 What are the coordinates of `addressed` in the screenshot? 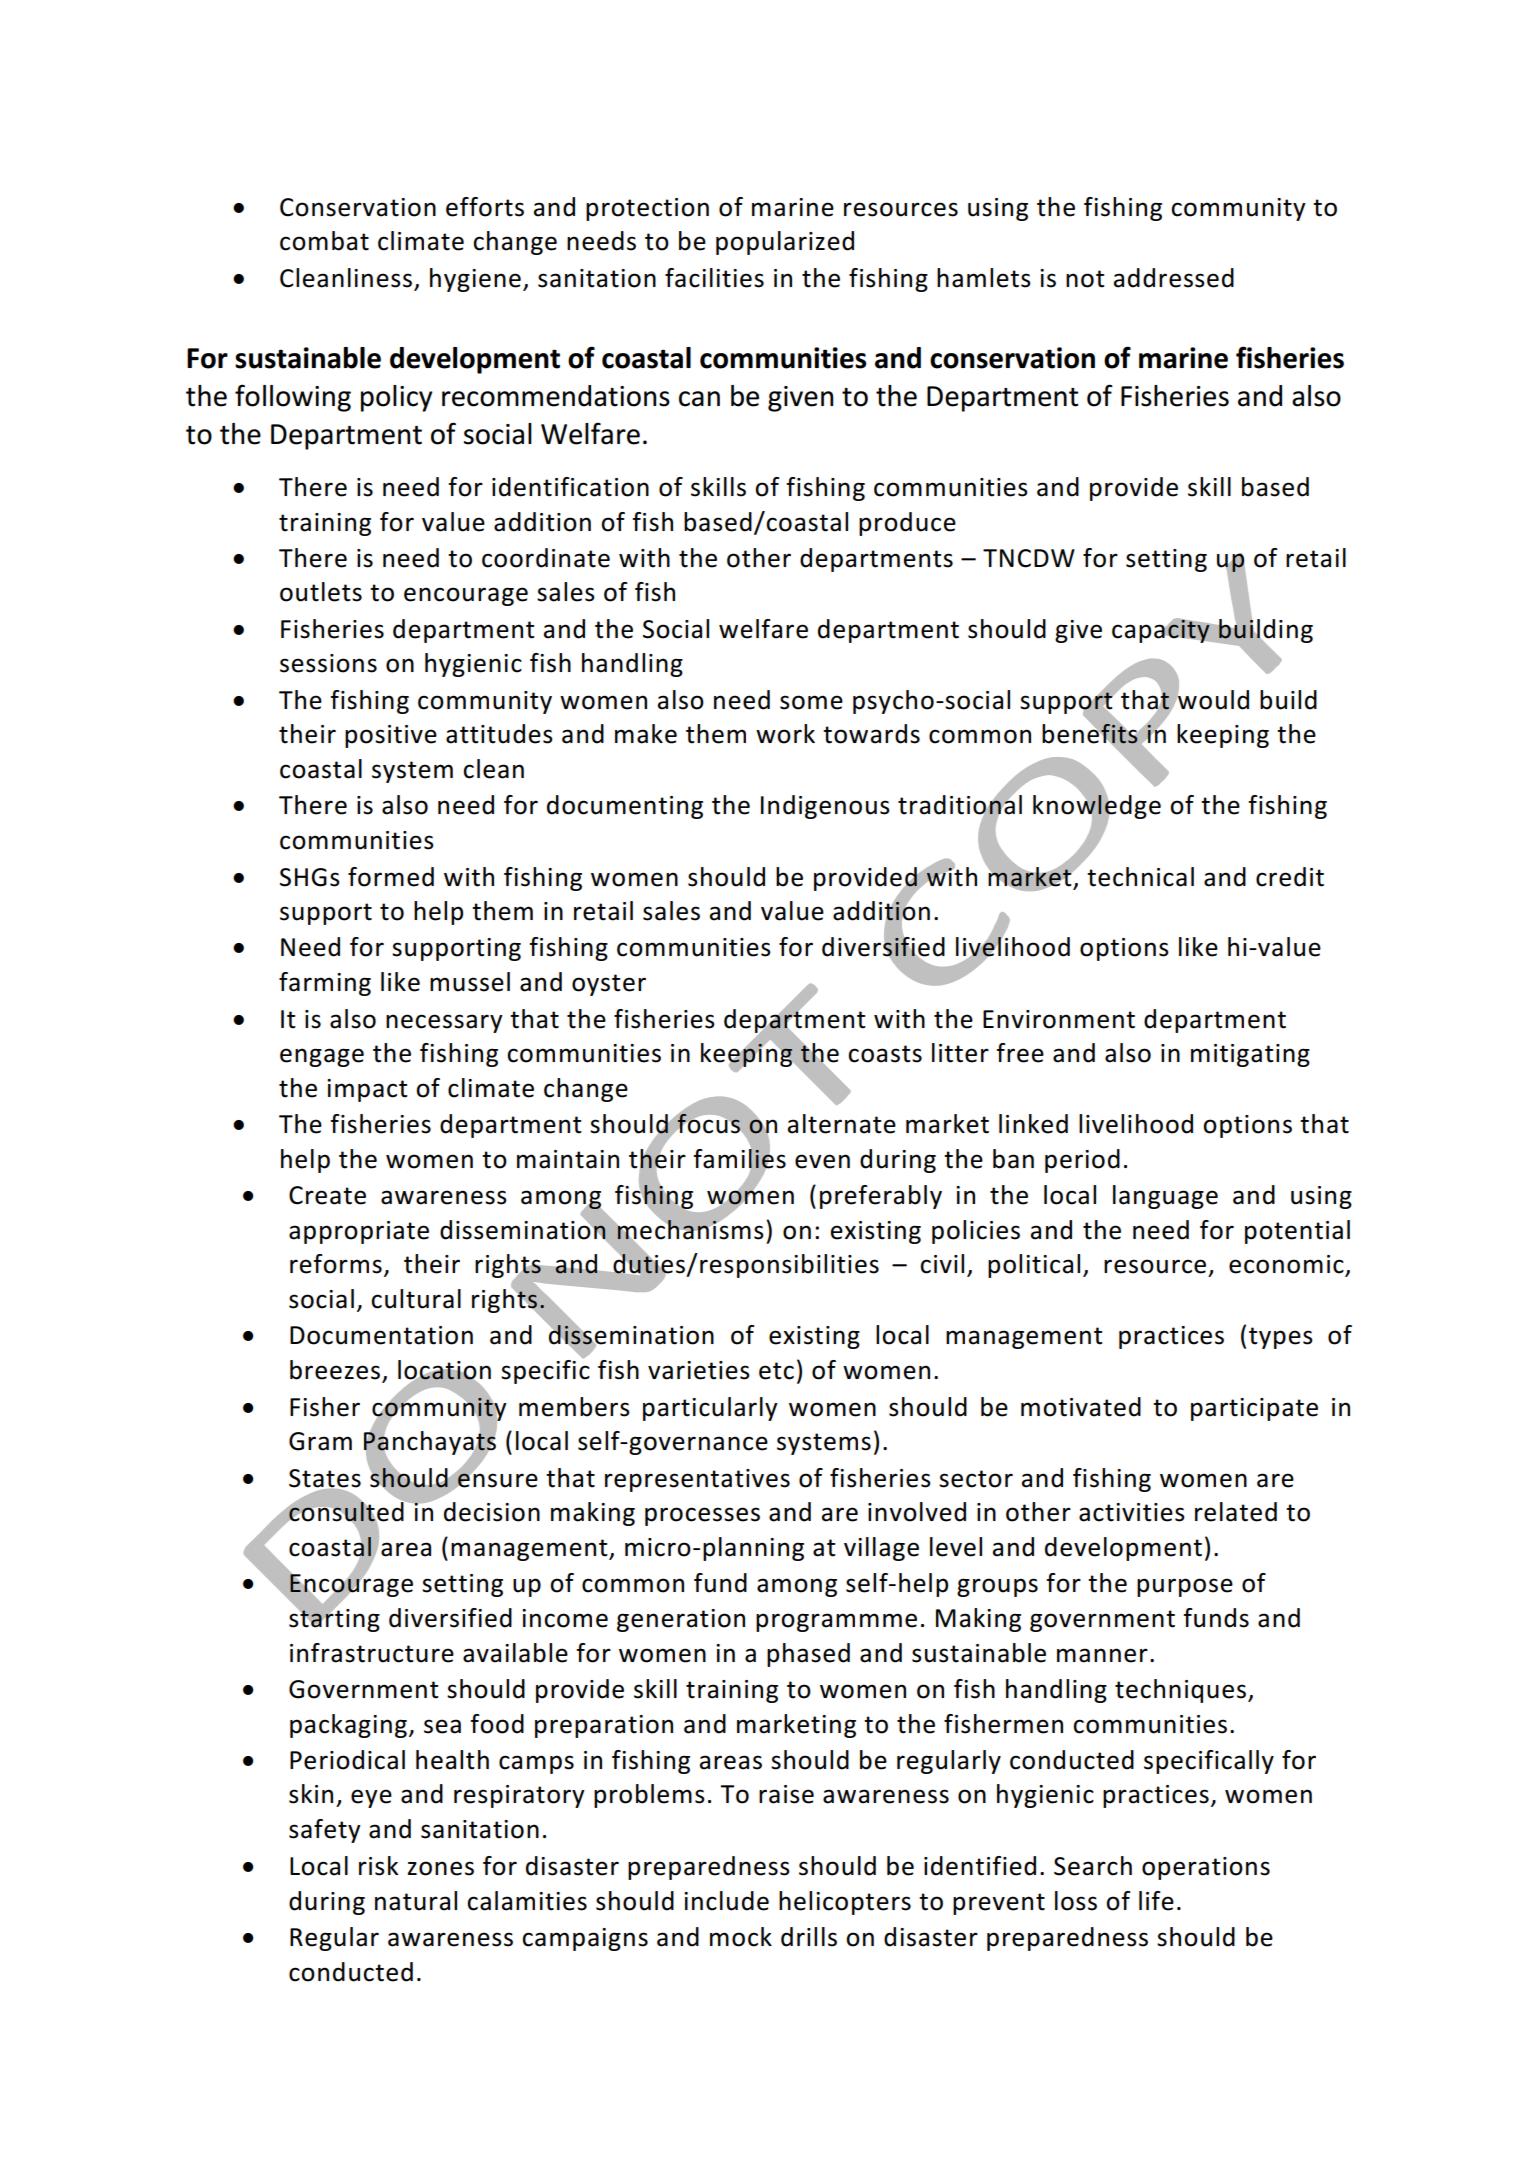 It's located at (1174, 278).
